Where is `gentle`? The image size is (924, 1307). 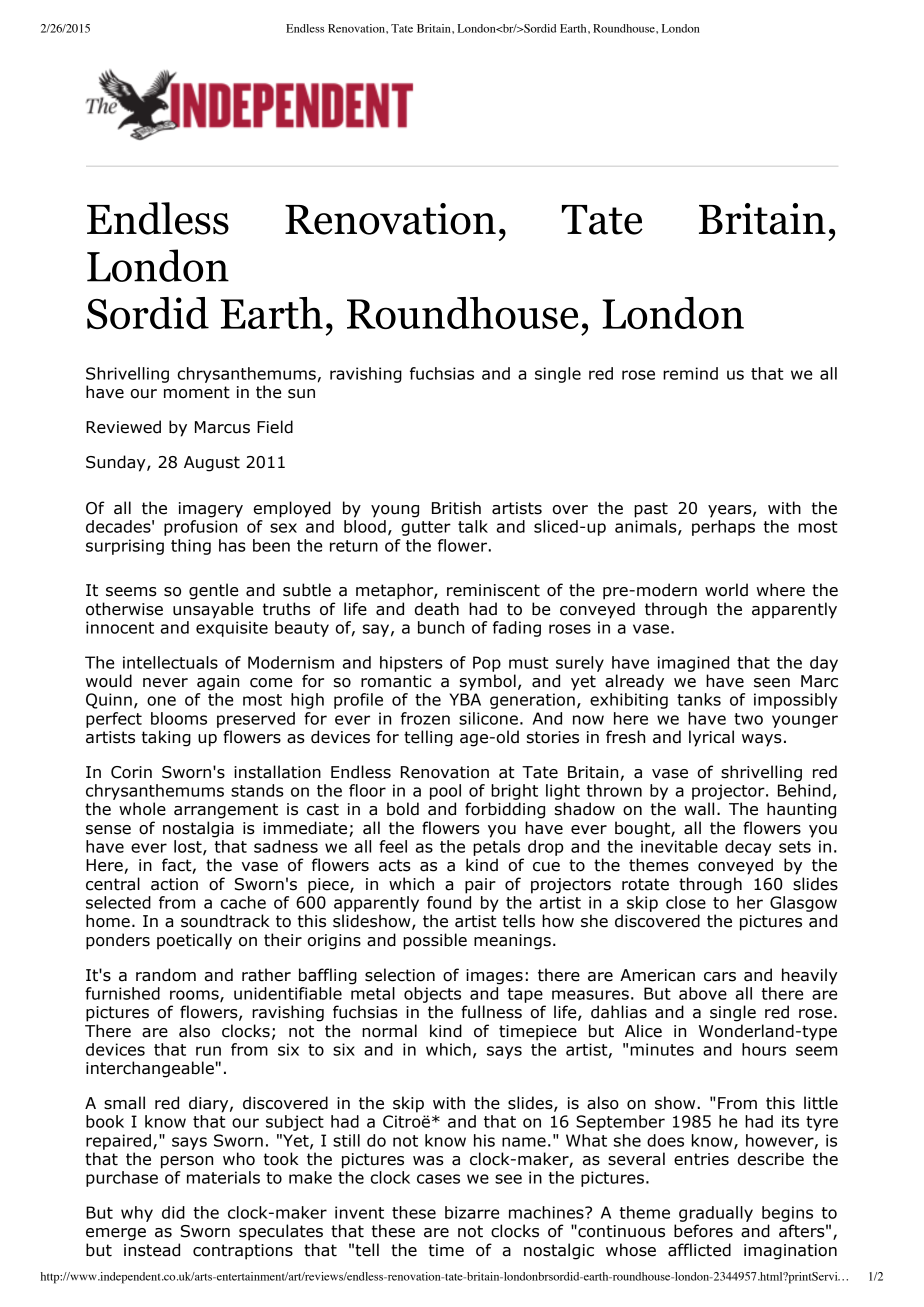
gentle is located at coordinates (213, 591).
